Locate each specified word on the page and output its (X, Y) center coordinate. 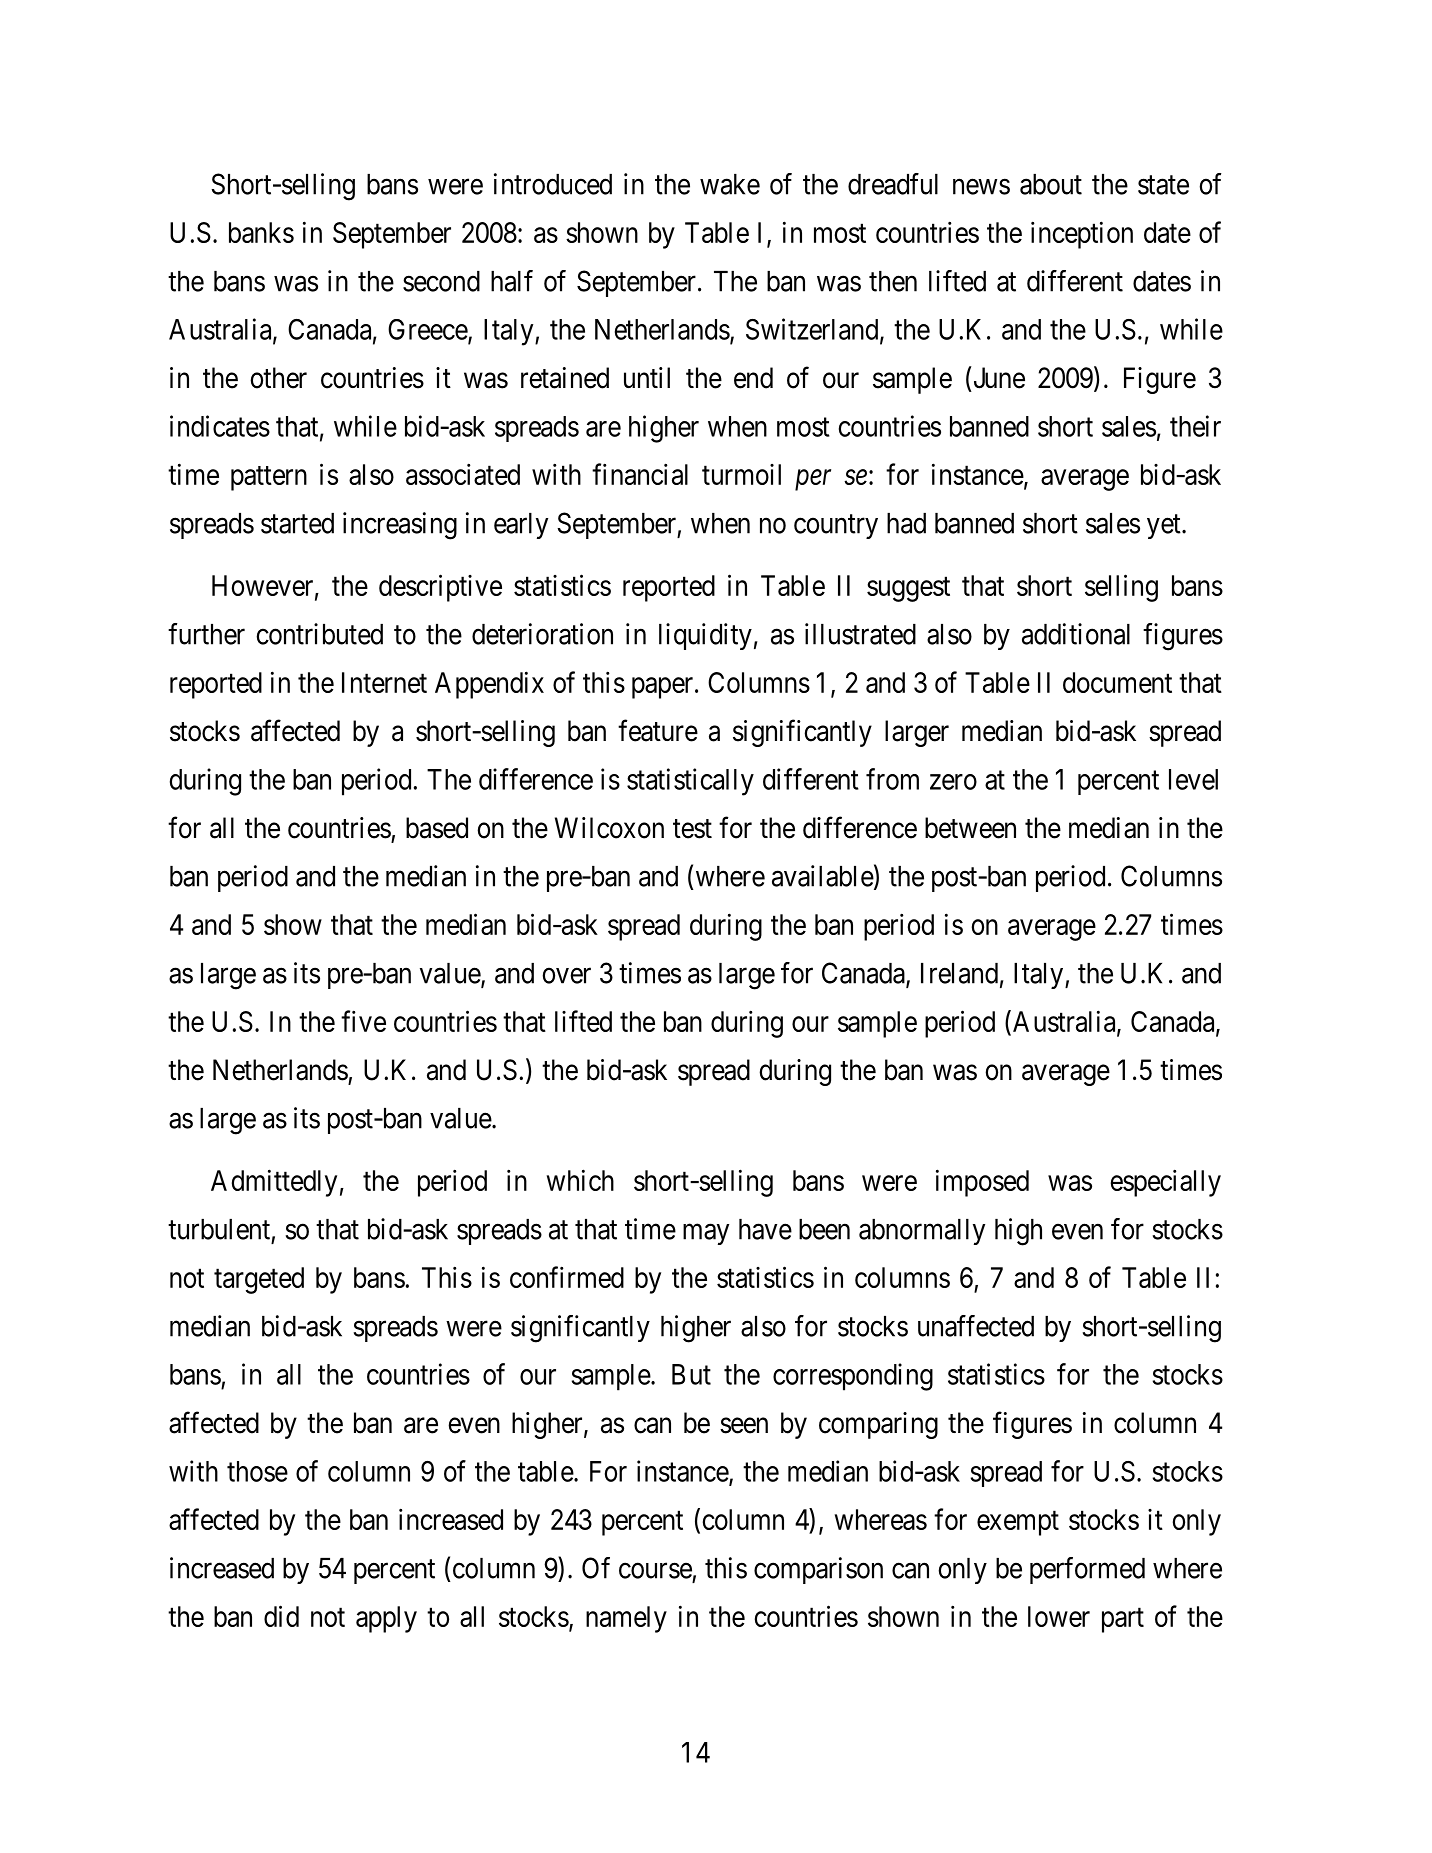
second (441, 281)
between (970, 828)
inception (1082, 235)
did (281, 1616)
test (692, 829)
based (437, 828)
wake (730, 184)
